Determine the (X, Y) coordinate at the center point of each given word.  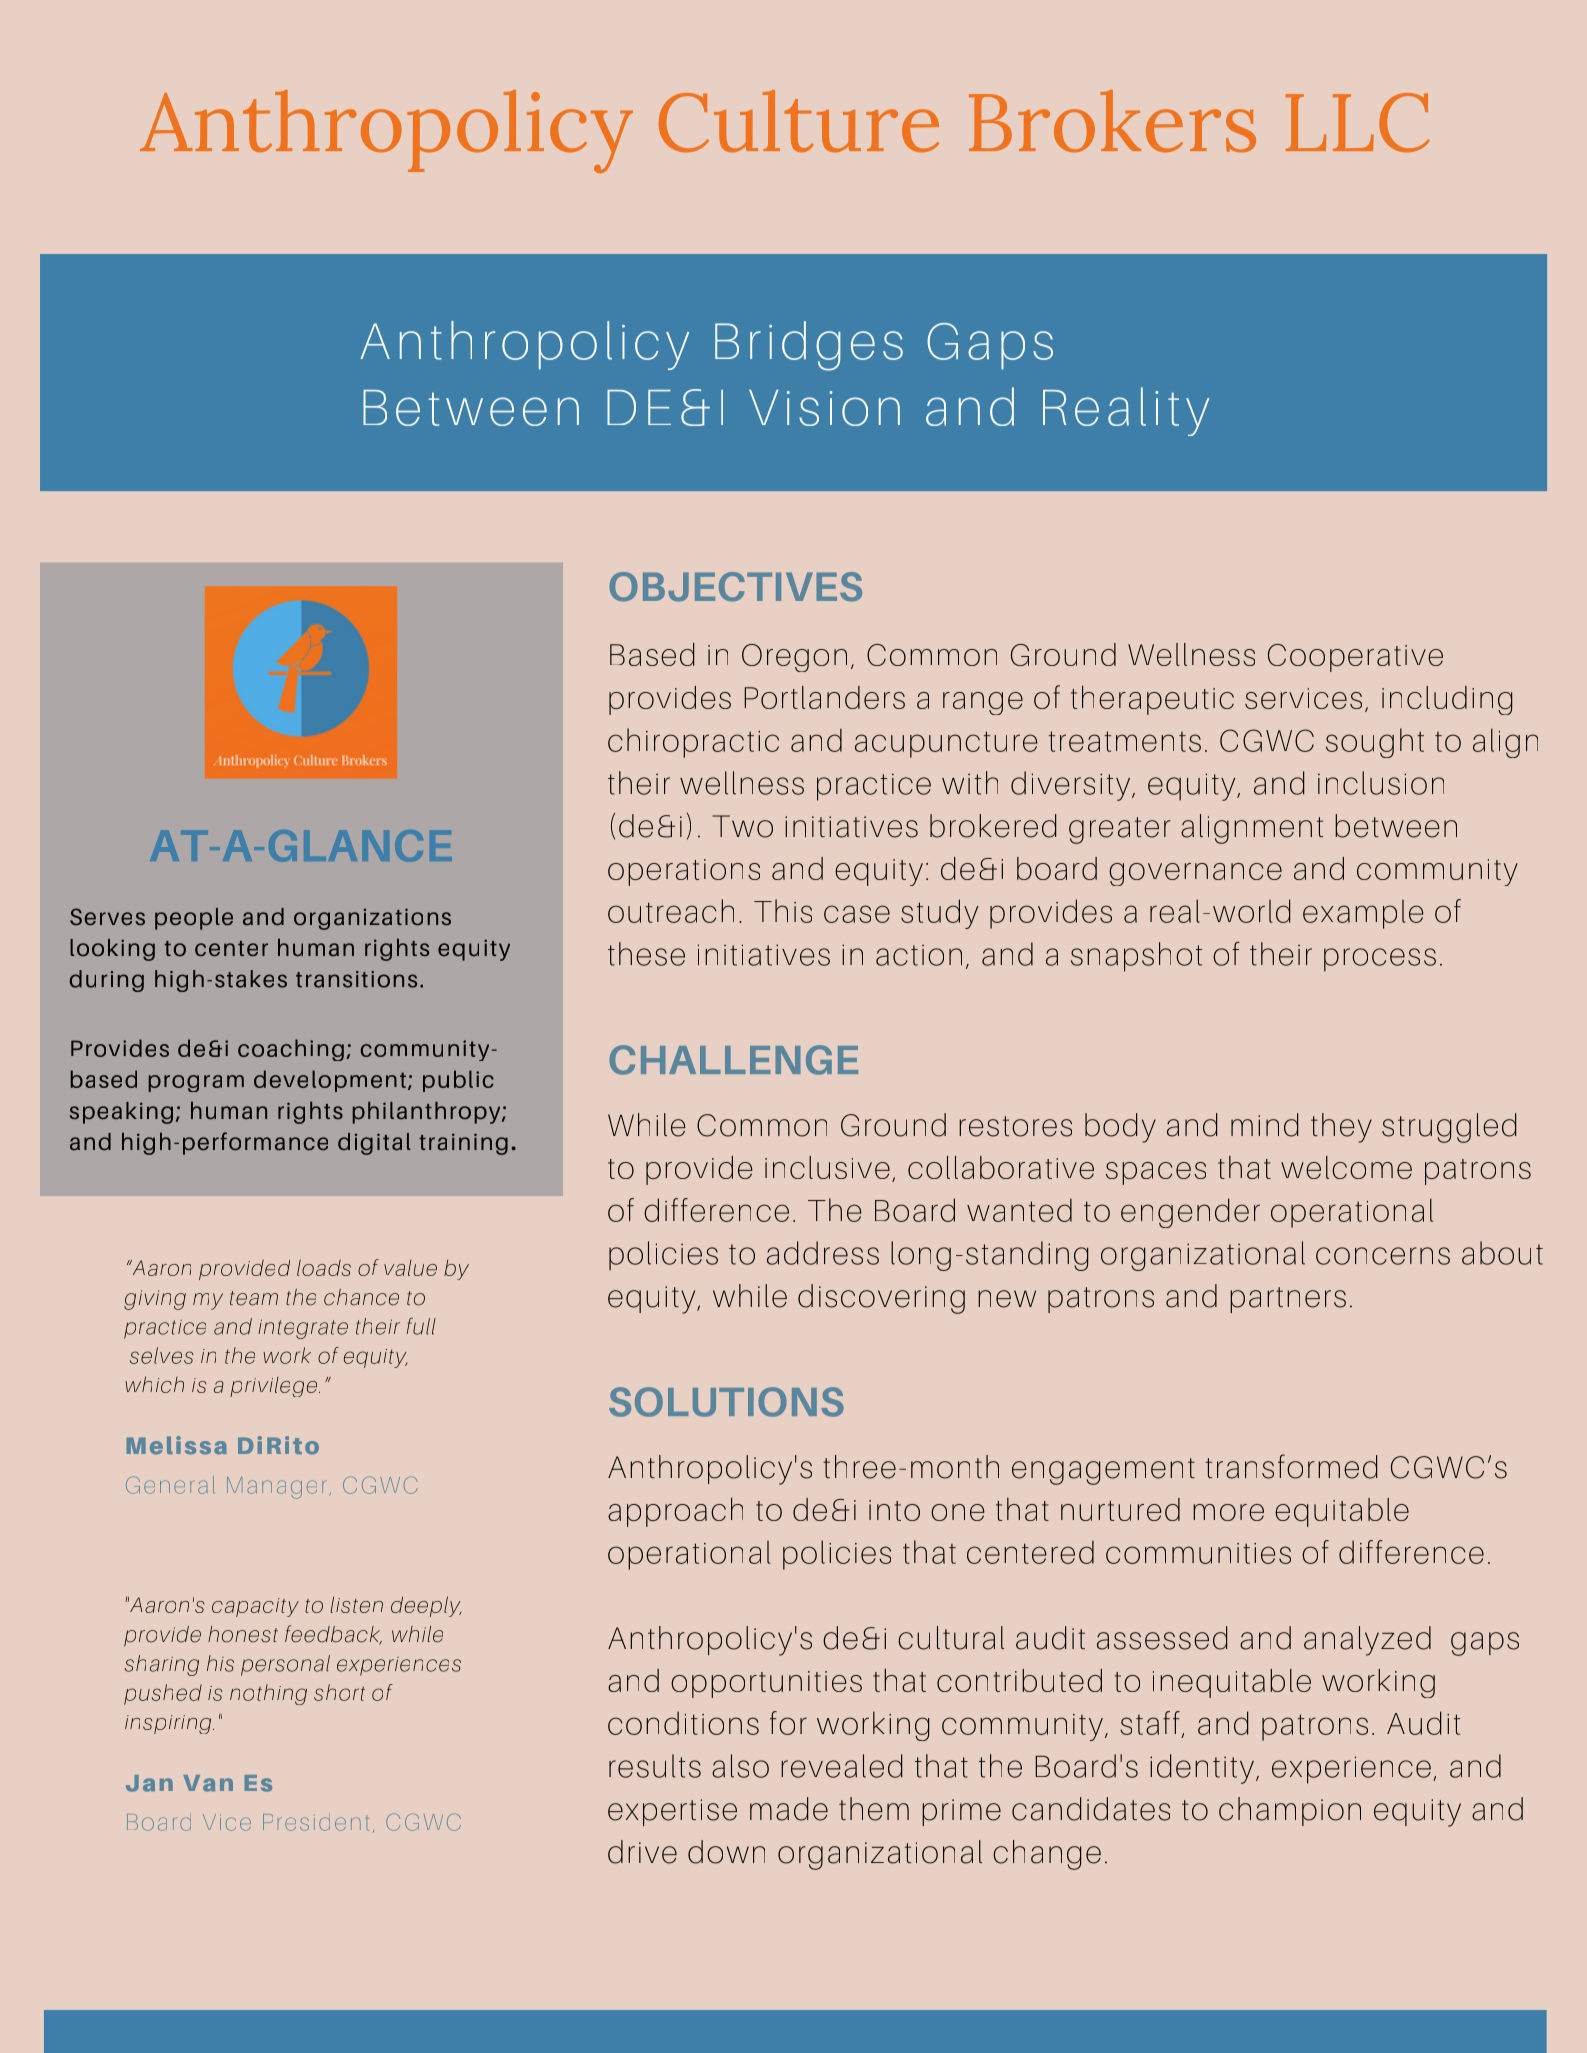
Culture (799, 121)
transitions (356, 979)
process (1380, 960)
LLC (1358, 122)
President (316, 1822)
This (783, 911)
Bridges (809, 346)
